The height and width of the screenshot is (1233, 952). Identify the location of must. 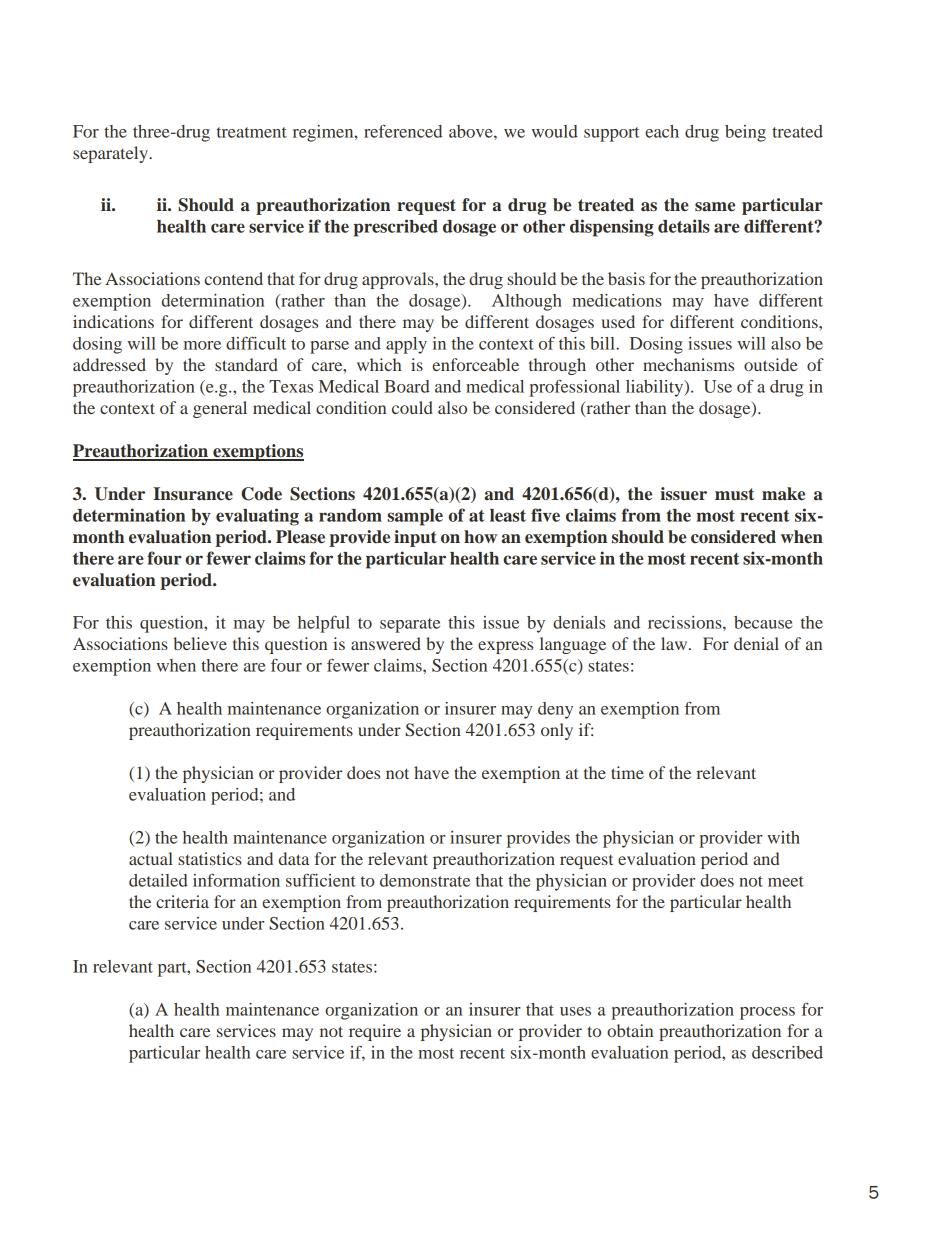
(734, 494).
